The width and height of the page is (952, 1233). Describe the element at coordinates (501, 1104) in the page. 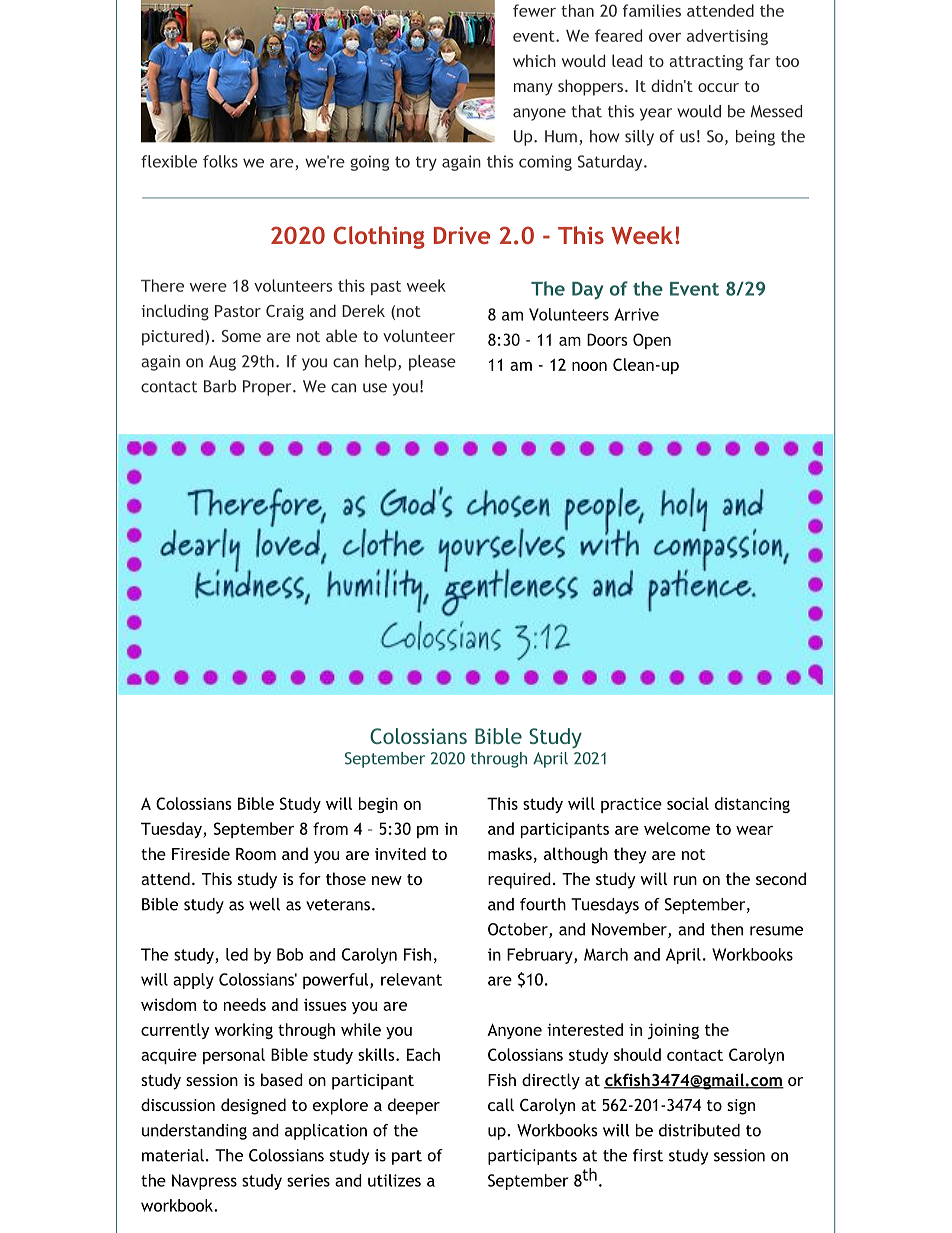

I see `call` at that location.
